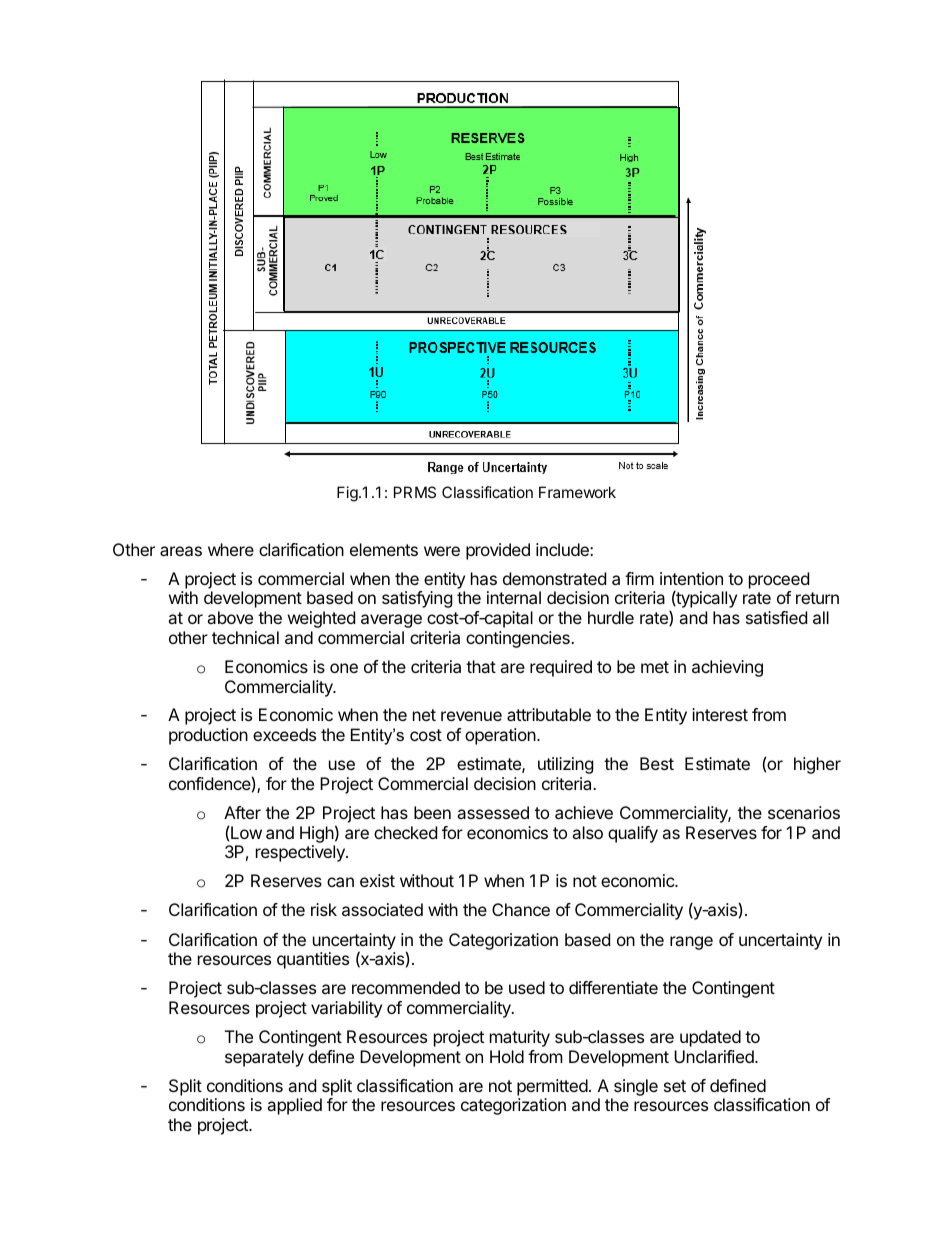 This screenshot has width=952, height=1233. What do you see at coordinates (691, 578) in the screenshot?
I see `intention` at bounding box center [691, 578].
